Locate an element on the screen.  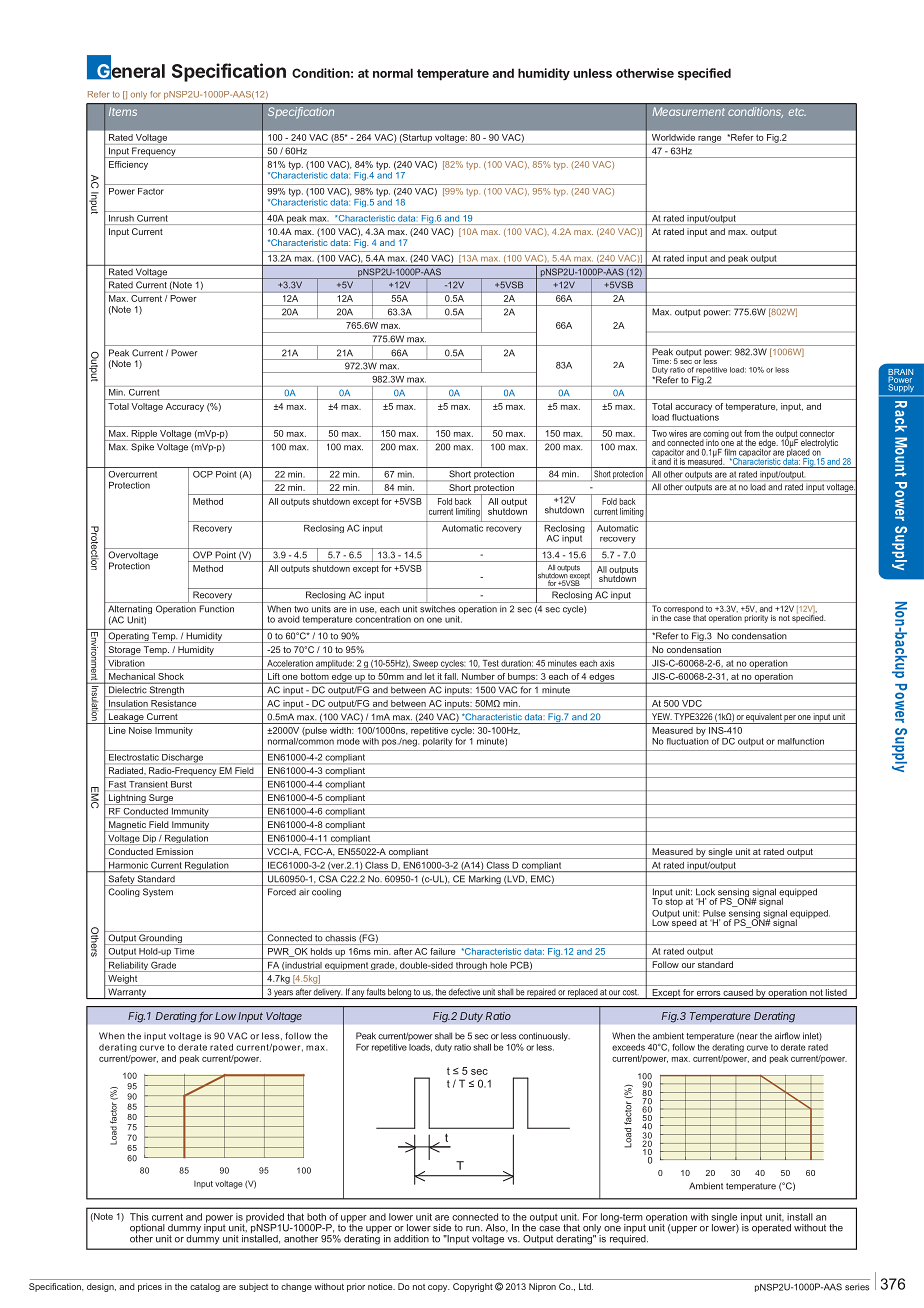
catalog is located at coordinates (205, 1287).
